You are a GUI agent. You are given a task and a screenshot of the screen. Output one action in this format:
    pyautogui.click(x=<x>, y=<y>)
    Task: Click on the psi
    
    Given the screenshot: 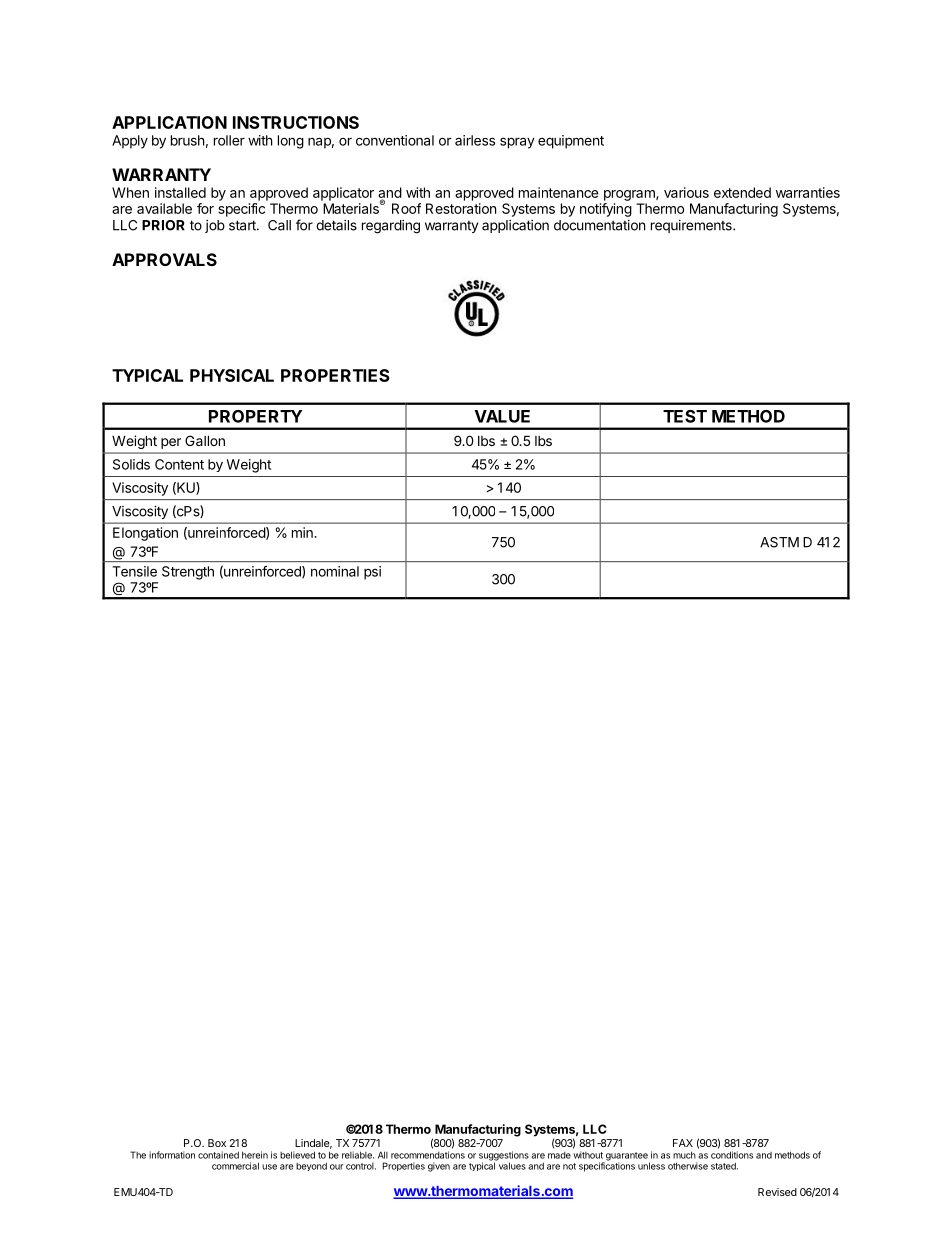 What is the action you would take?
    pyautogui.click(x=372, y=573)
